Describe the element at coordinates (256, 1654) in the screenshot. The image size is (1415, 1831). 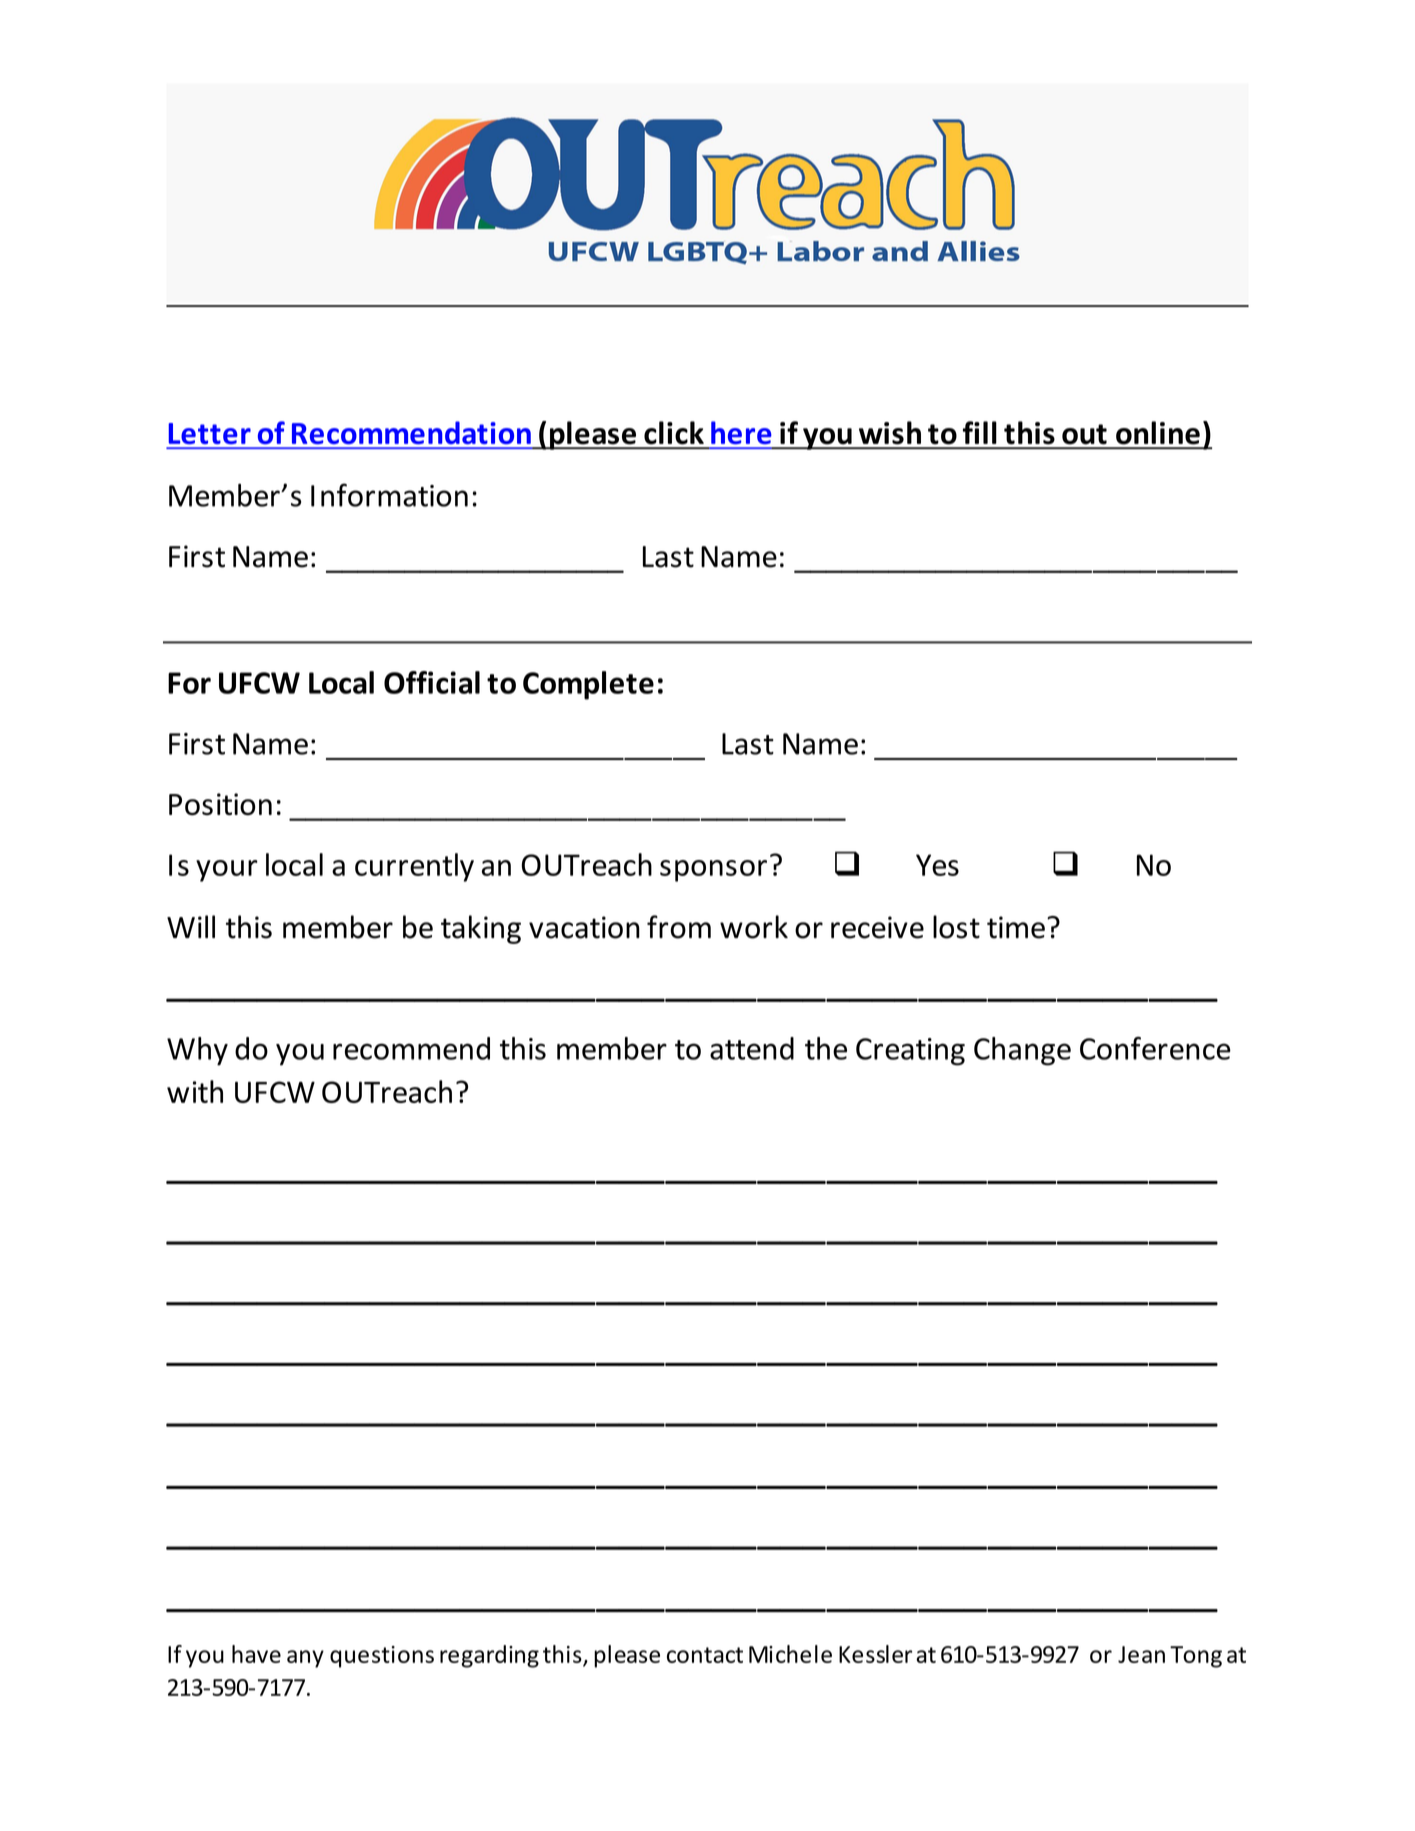
I see `have` at that location.
